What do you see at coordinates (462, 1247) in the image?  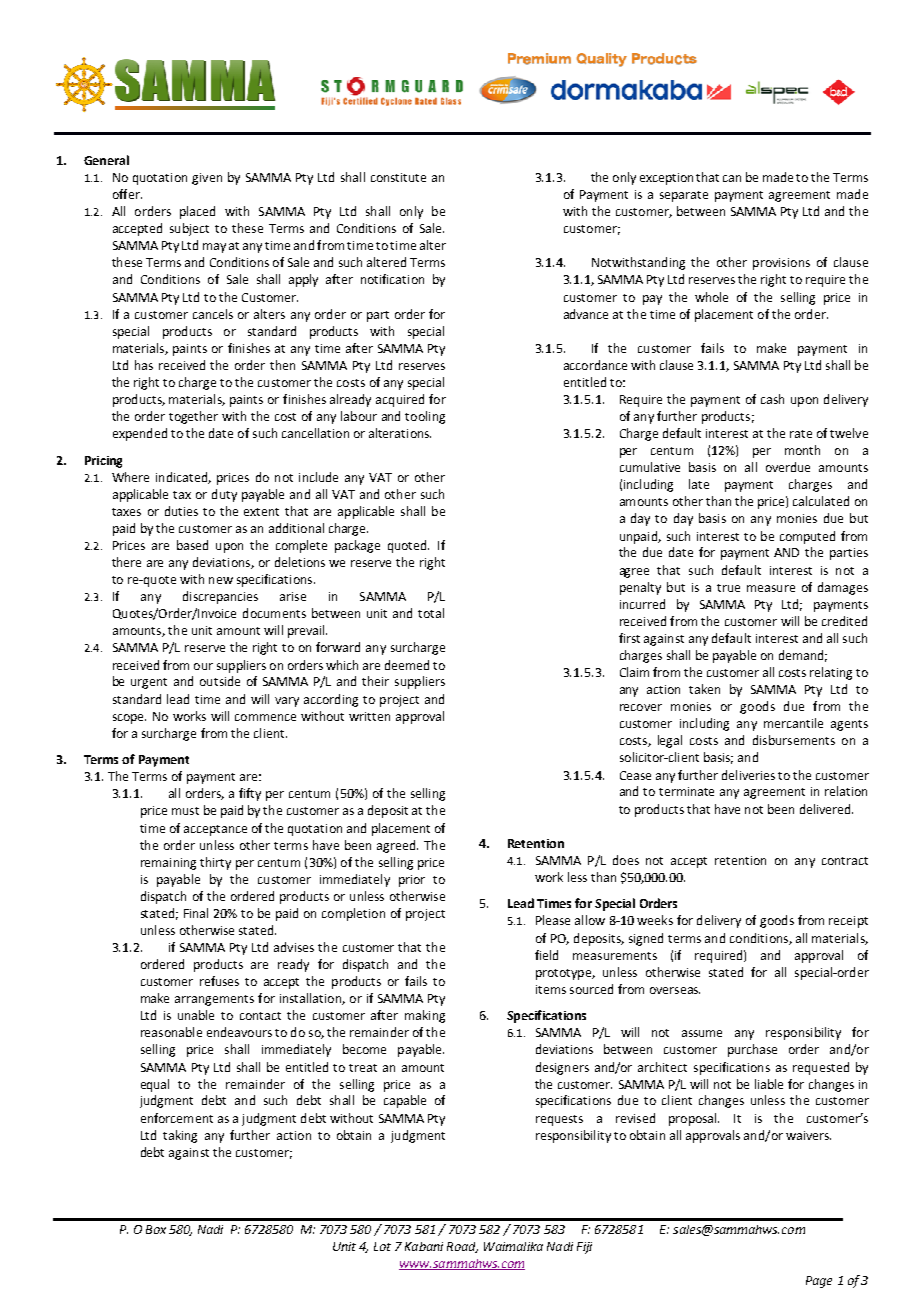 I see `Road` at bounding box center [462, 1247].
